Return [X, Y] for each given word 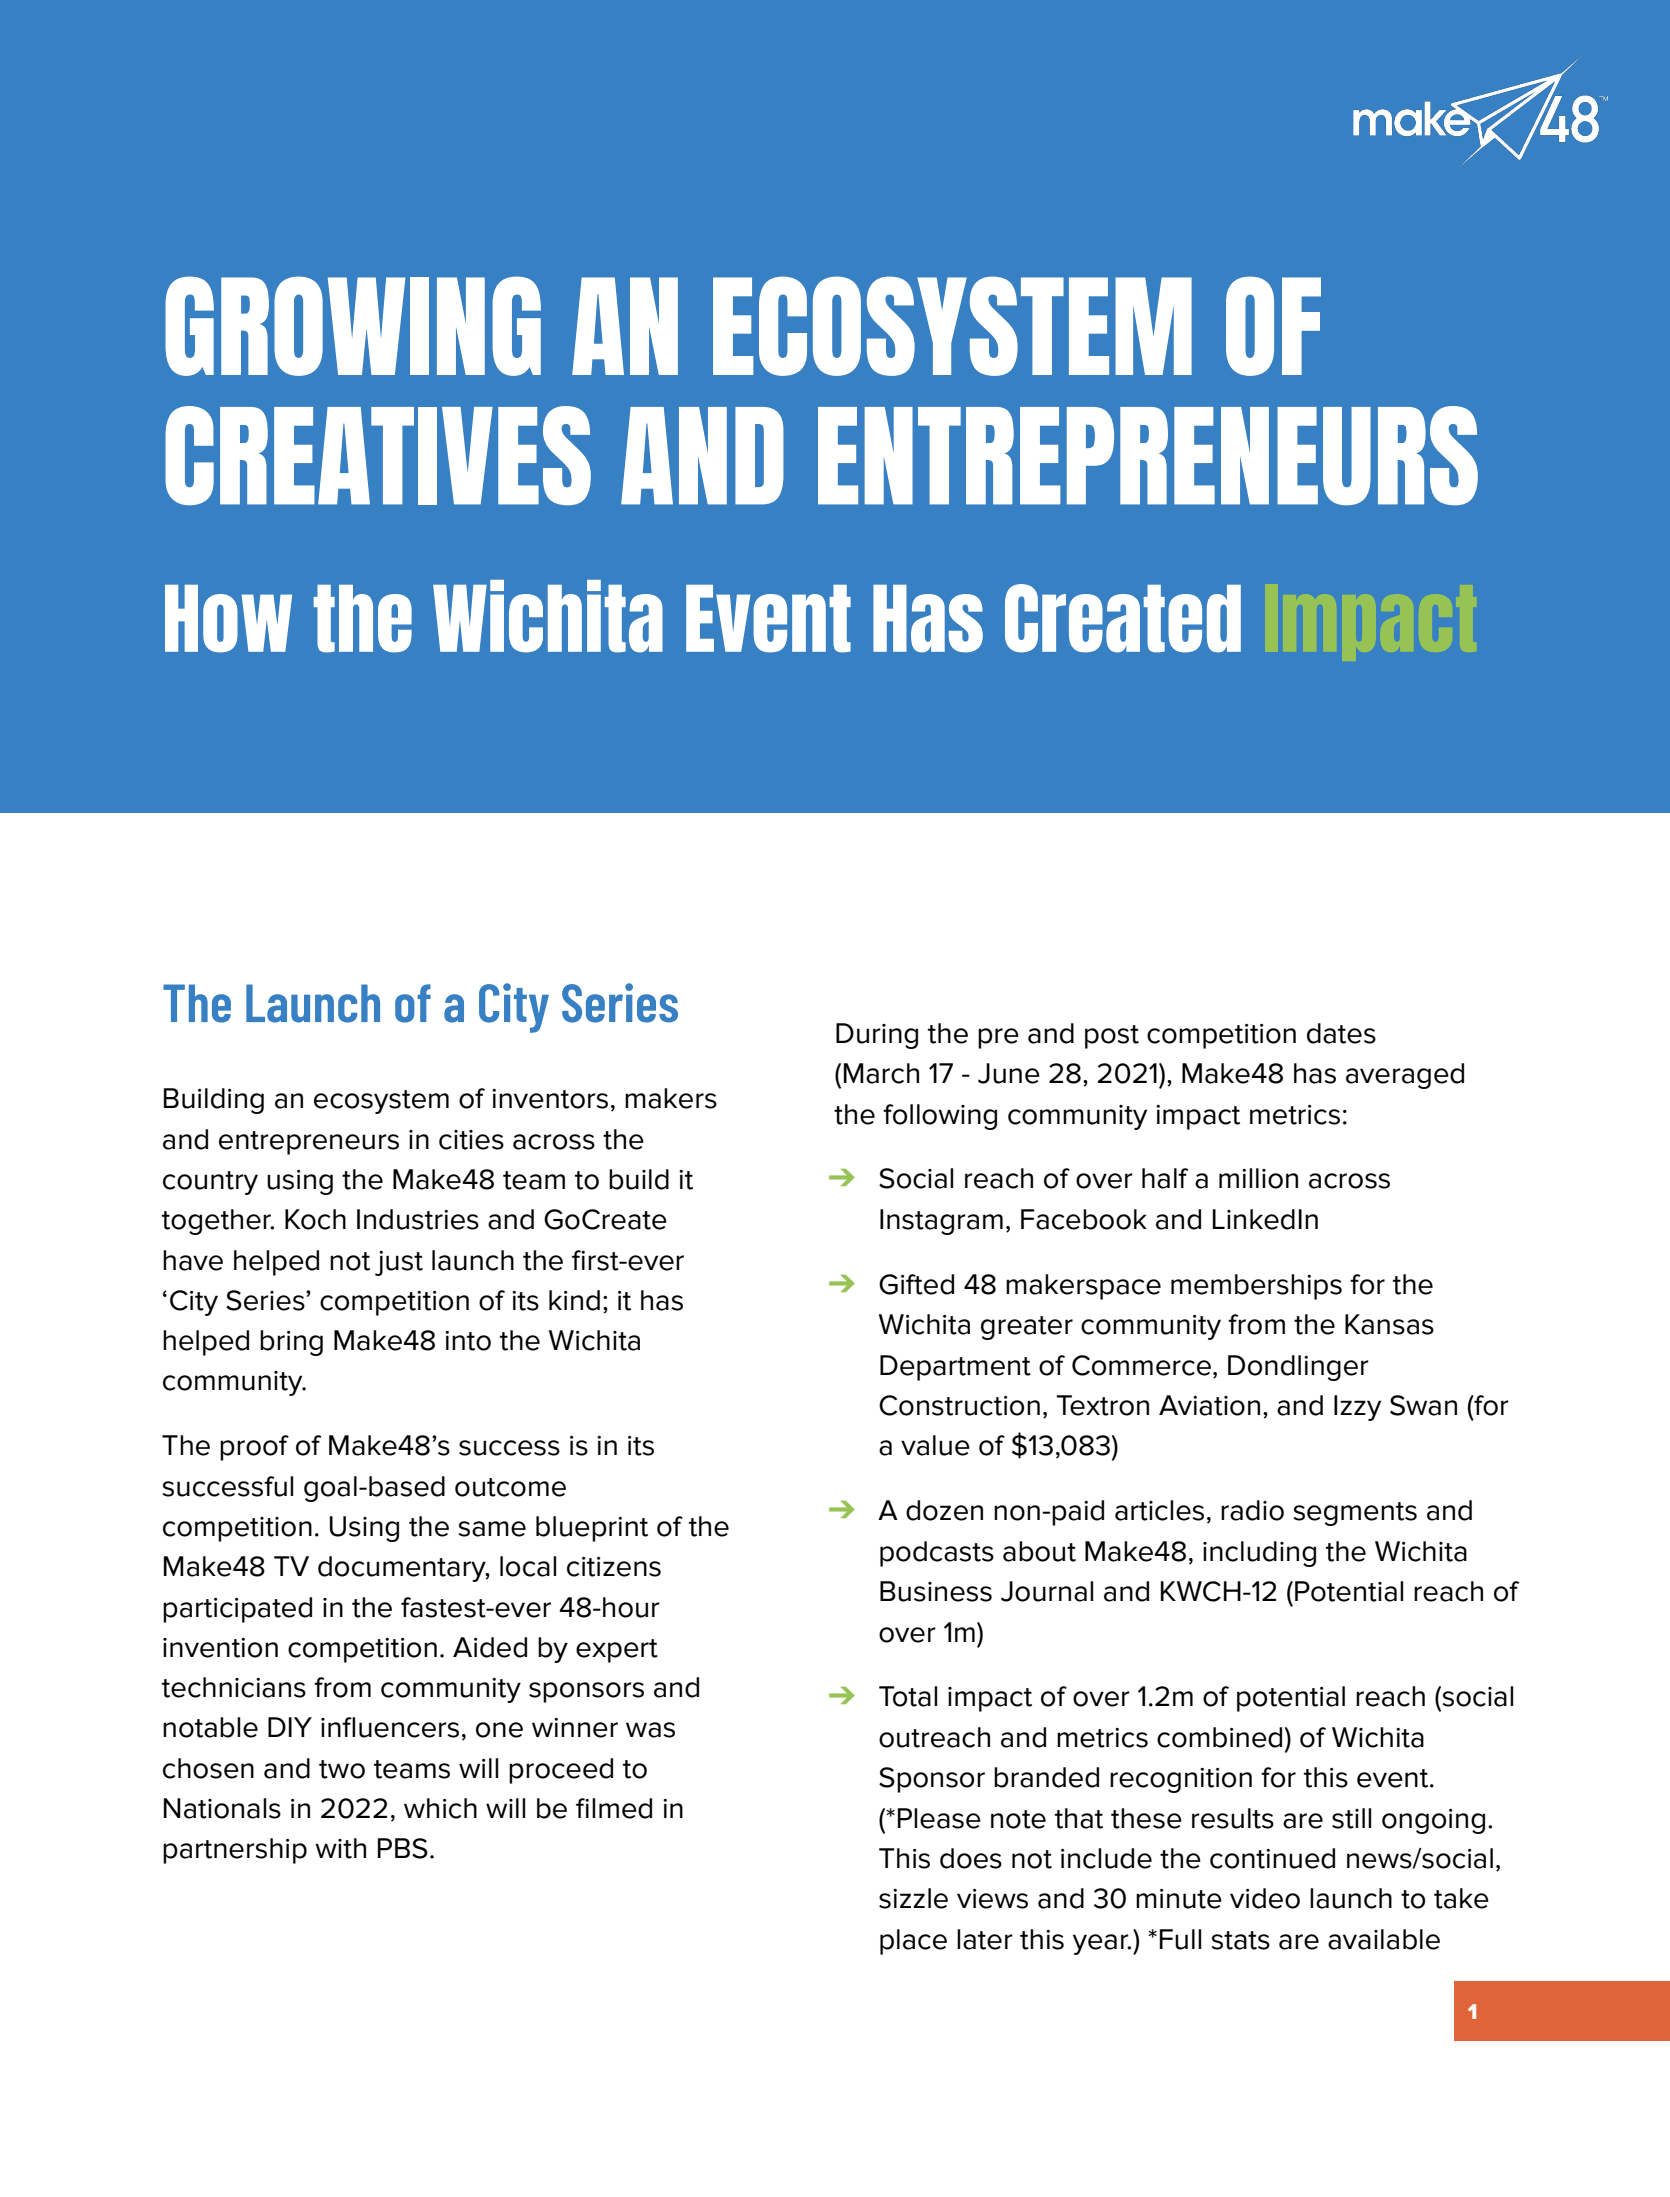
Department [955, 1368]
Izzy [1357, 1408]
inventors [550, 1099]
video [1265, 1898]
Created [1123, 618]
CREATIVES [378, 455]
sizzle [913, 1898]
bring [291, 1343]
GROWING [353, 326]
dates [1341, 1033]
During [877, 1036]
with [340, 1848]
